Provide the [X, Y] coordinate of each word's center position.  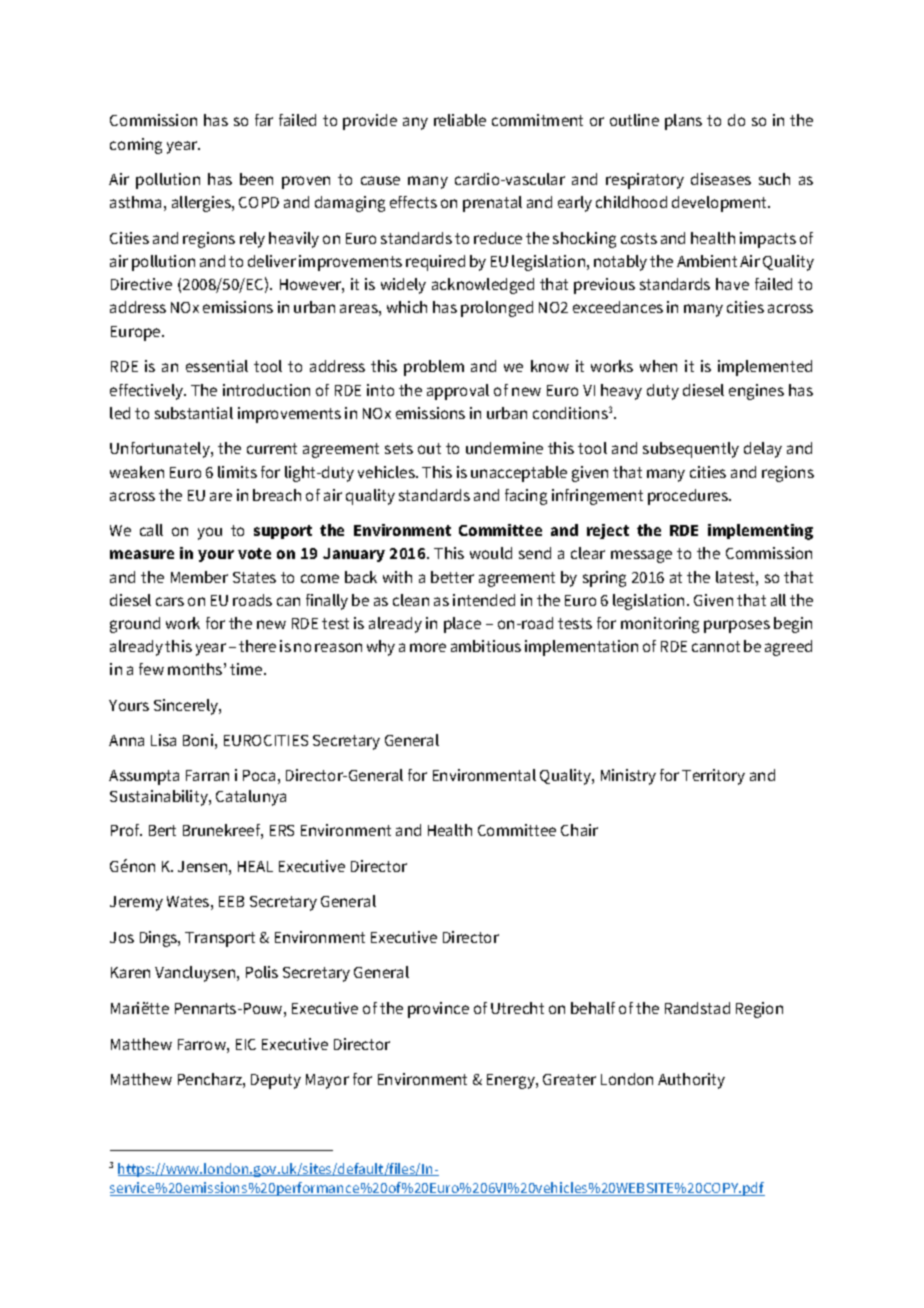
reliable [460, 120]
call [151, 530]
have [732, 284]
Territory [713, 777]
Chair [579, 830]
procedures [689, 497]
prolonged [497, 309]
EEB [231, 901]
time [247, 669]
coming [136, 146]
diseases [721, 179]
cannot [716, 646]
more [428, 647]
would [491, 553]
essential [217, 366]
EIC [246, 1044]
